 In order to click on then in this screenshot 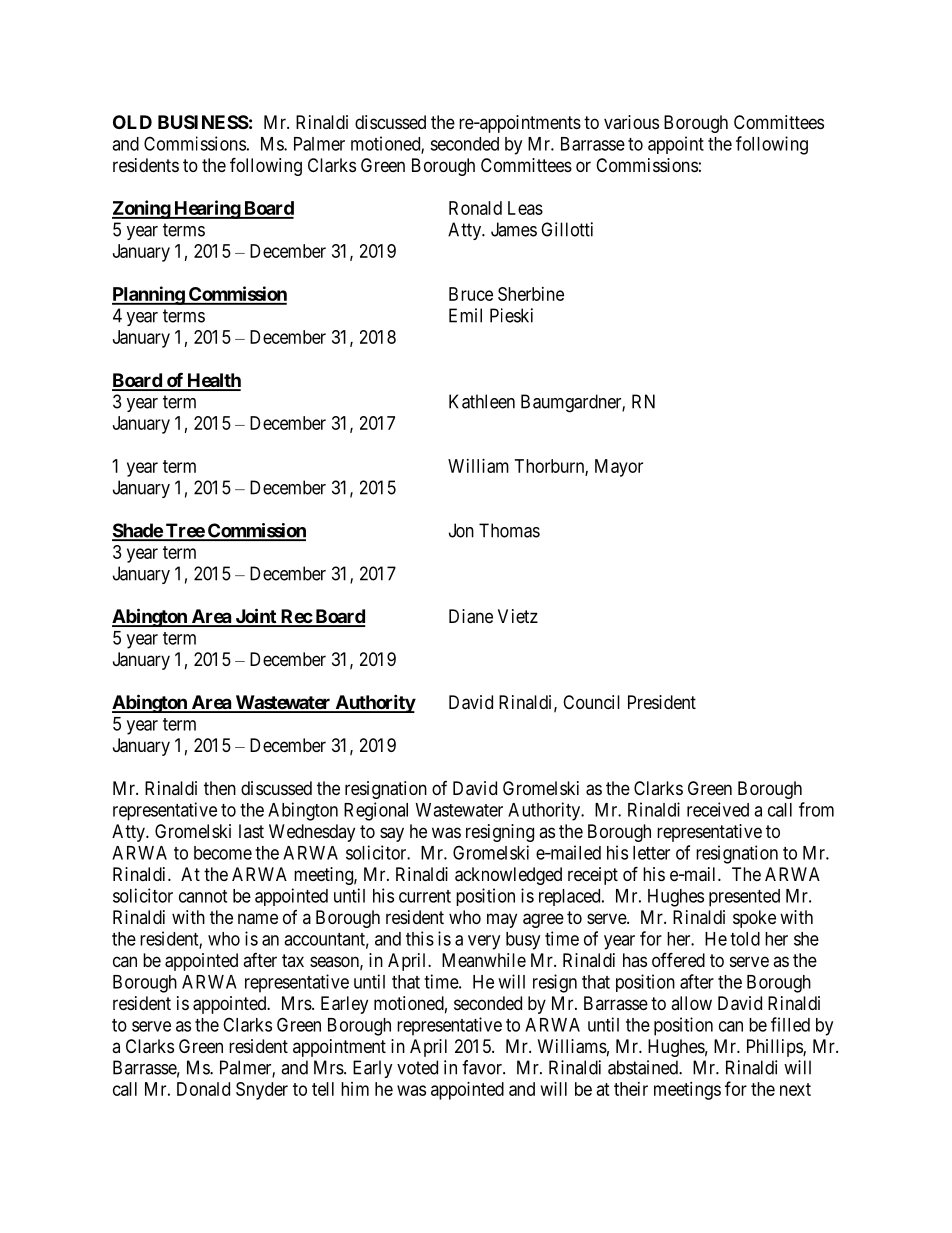, I will do `click(220, 788)`.
